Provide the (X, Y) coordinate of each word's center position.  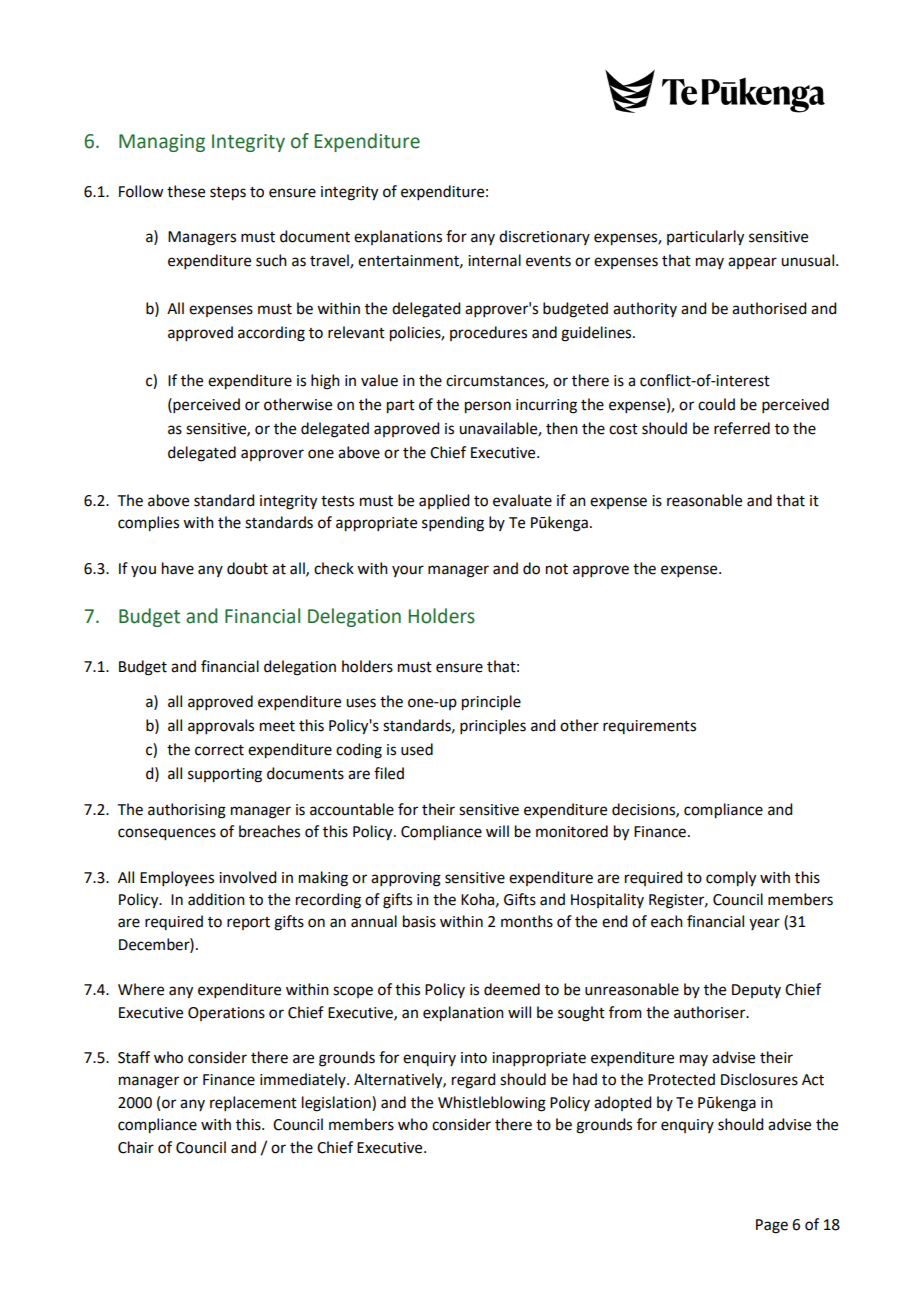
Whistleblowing (492, 1104)
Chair (136, 1147)
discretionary (544, 237)
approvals (221, 726)
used (417, 749)
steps (228, 194)
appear (752, 263)
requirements (649, 727)
